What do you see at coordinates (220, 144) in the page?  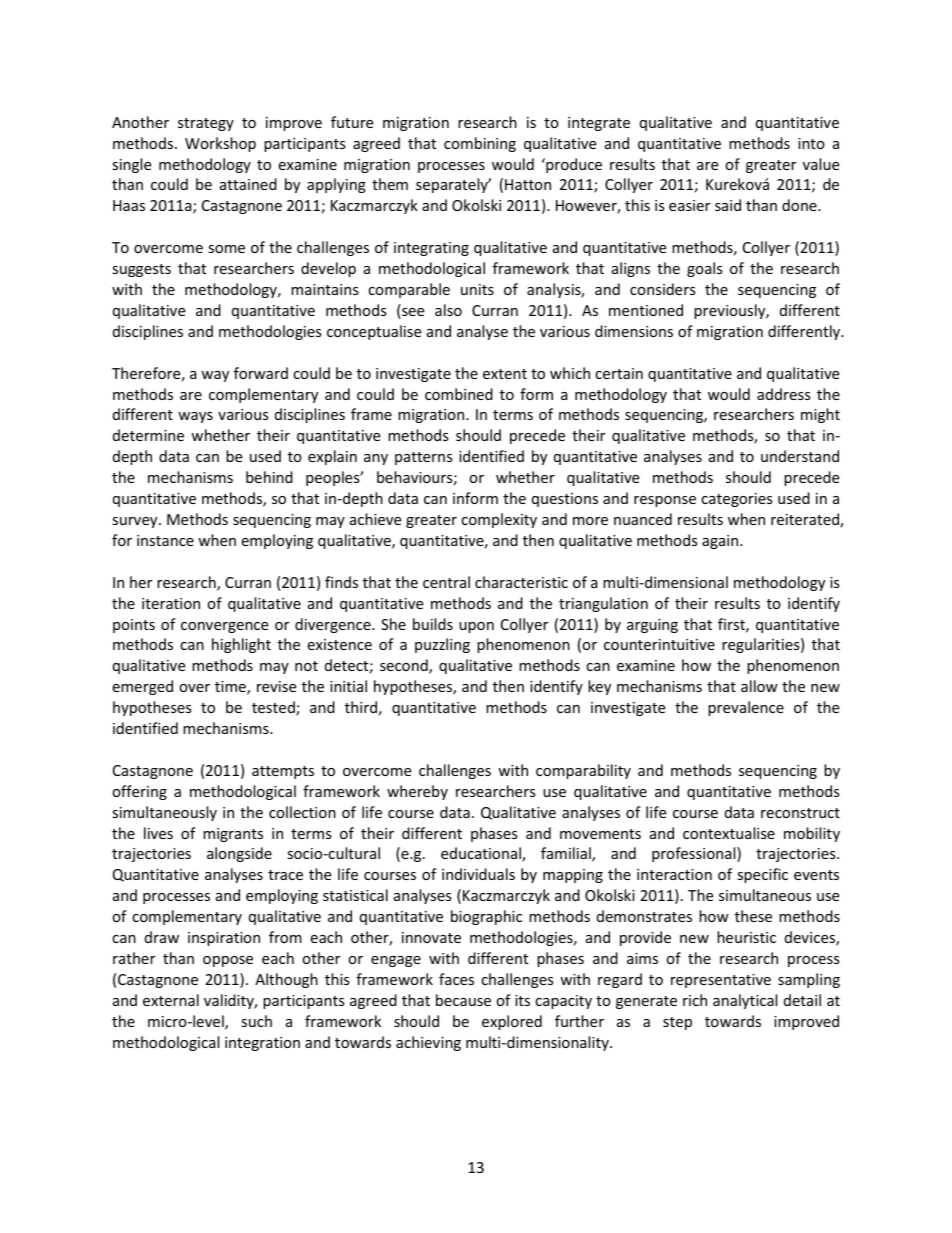 I see `Workshop` at bounding box center [220, 144].
